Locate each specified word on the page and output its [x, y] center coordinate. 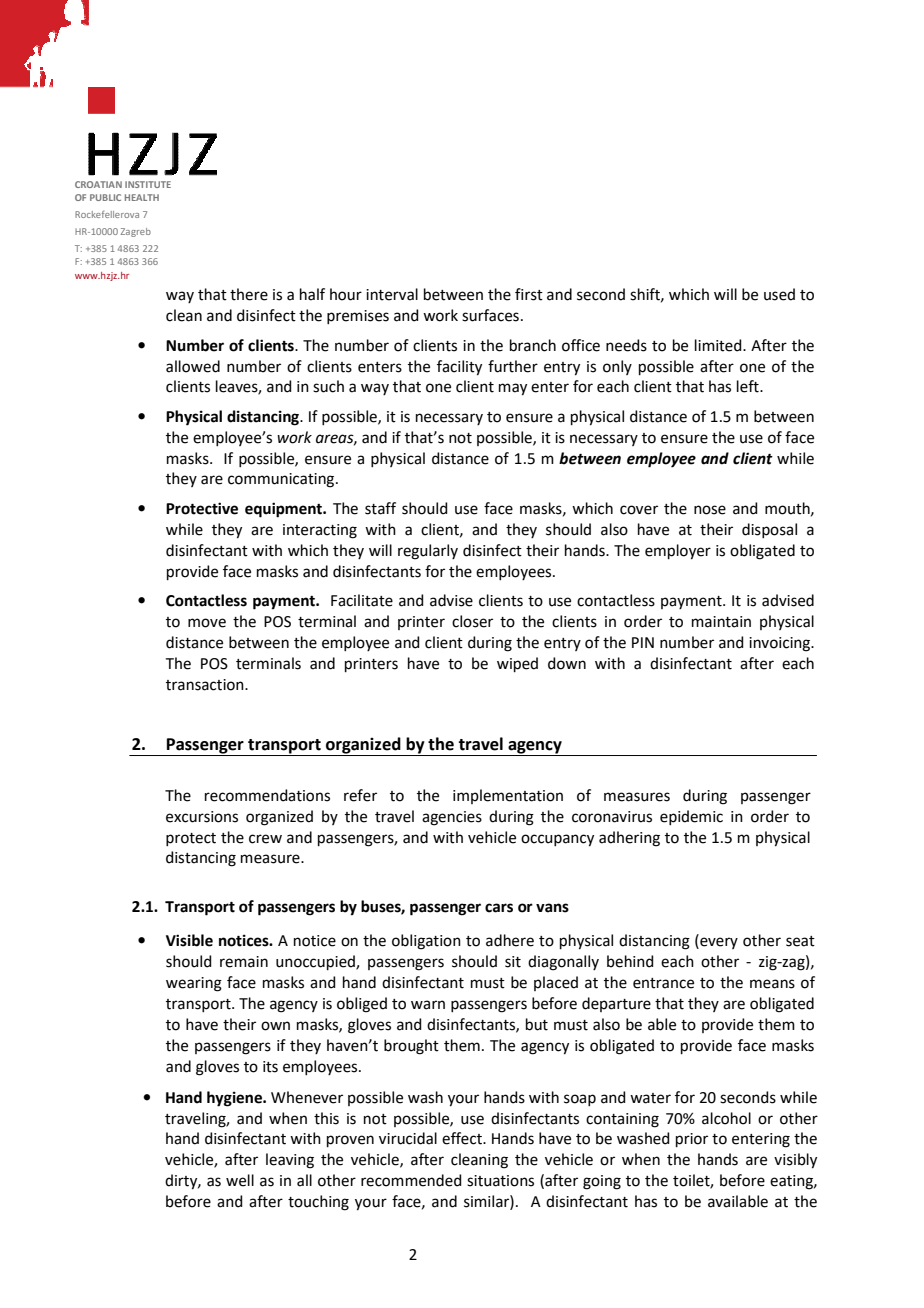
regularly [428, 552]
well [240, 1180]
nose [710, 510]
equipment [285, 510]
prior [692, 1140]
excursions [202, 817]
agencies [452, 818]
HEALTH [142, 197]
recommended [411, 1180]
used [779, 294]
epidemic [691, 817]
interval [392, 294]
